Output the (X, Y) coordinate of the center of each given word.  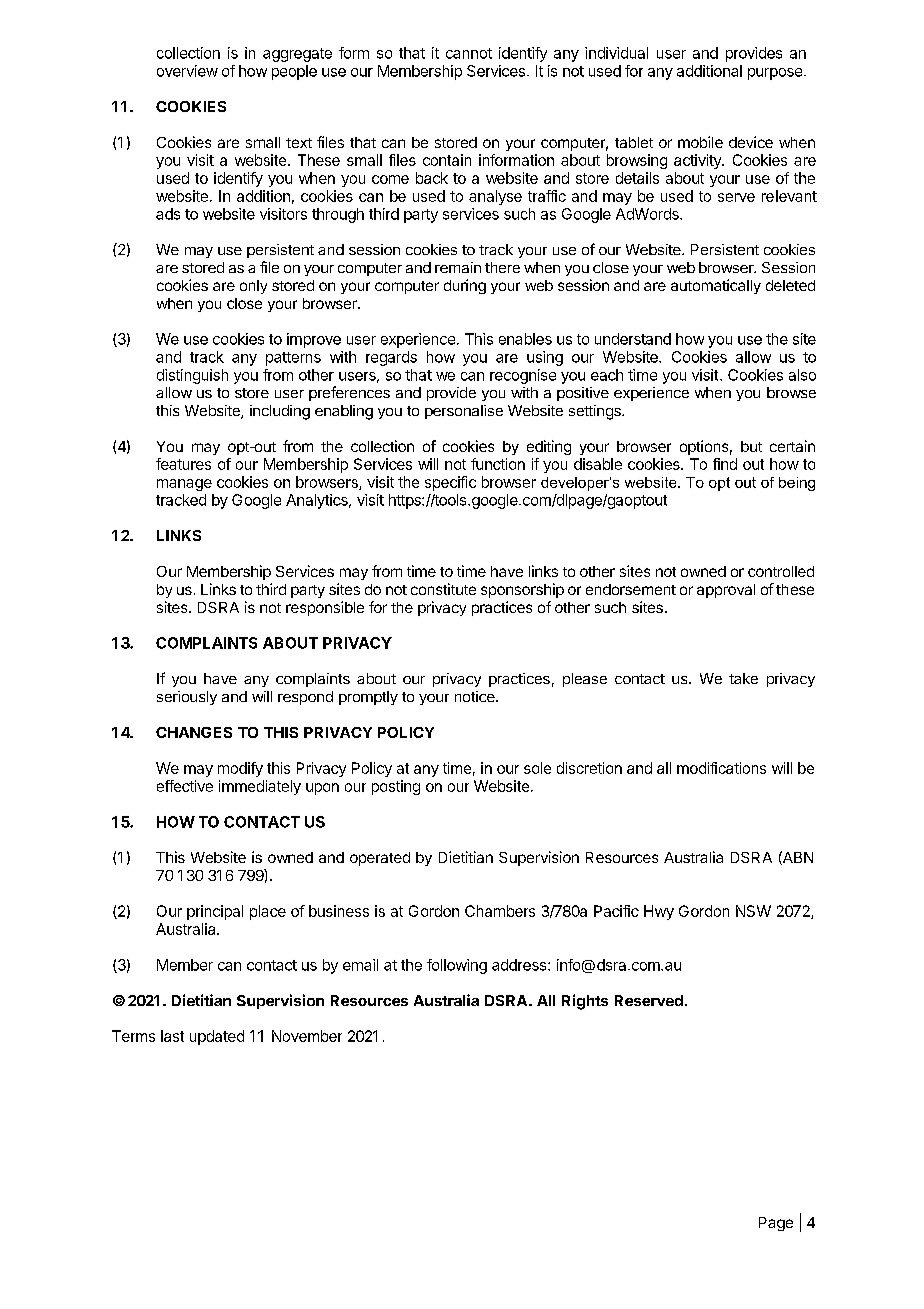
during (465, 286)
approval (726, 591)
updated (217, 1037)
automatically (716, 286)
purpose (776, 74)
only (253, 287)
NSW (753, 911)
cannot (469, 53)
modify (240, 769)
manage (184, 485)
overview (187, 71)
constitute (443, 589)
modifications (721, 768)
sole (537, 768)
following (457, 966)
